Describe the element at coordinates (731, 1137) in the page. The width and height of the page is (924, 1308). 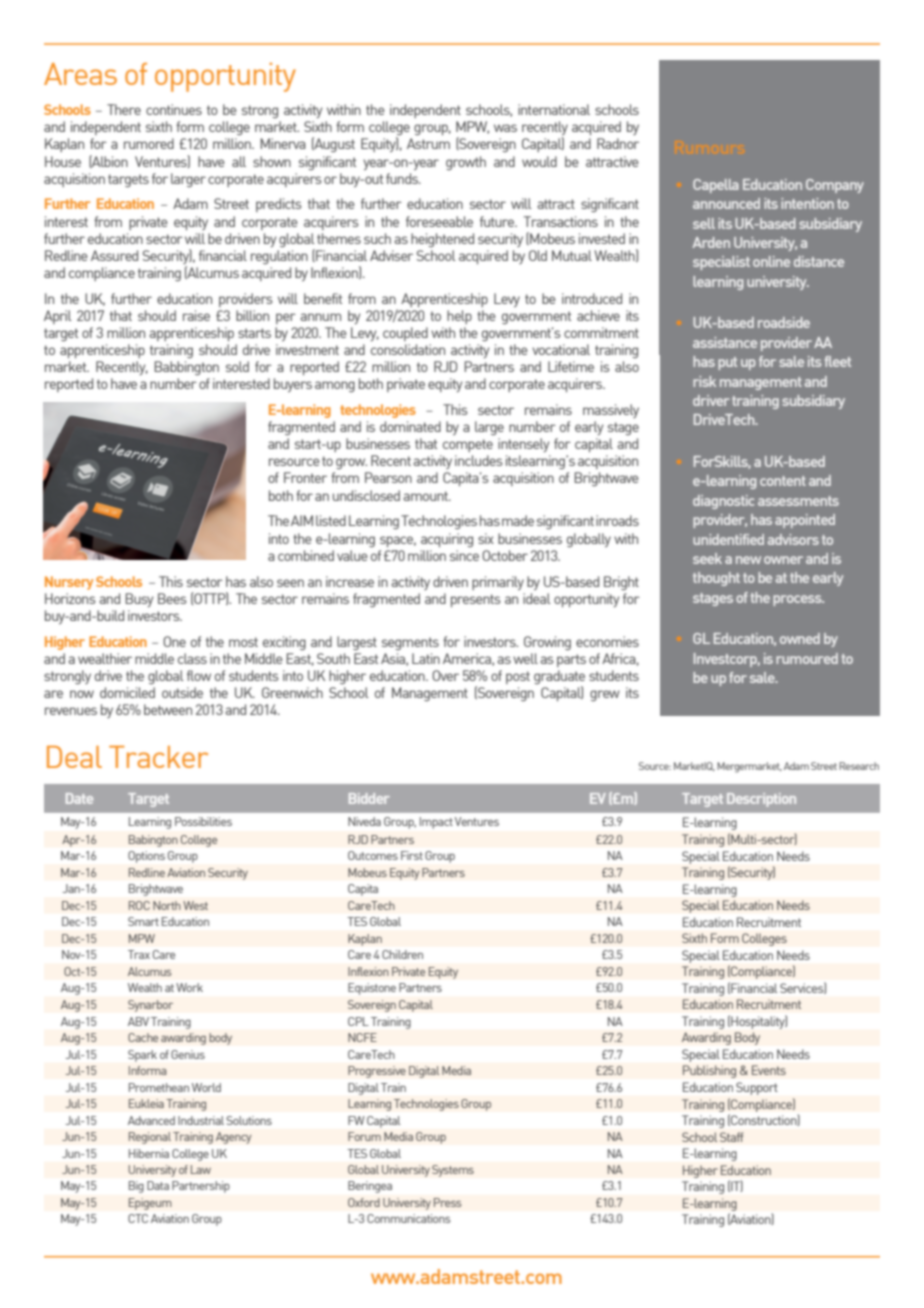
I see `Staff` at that location.
